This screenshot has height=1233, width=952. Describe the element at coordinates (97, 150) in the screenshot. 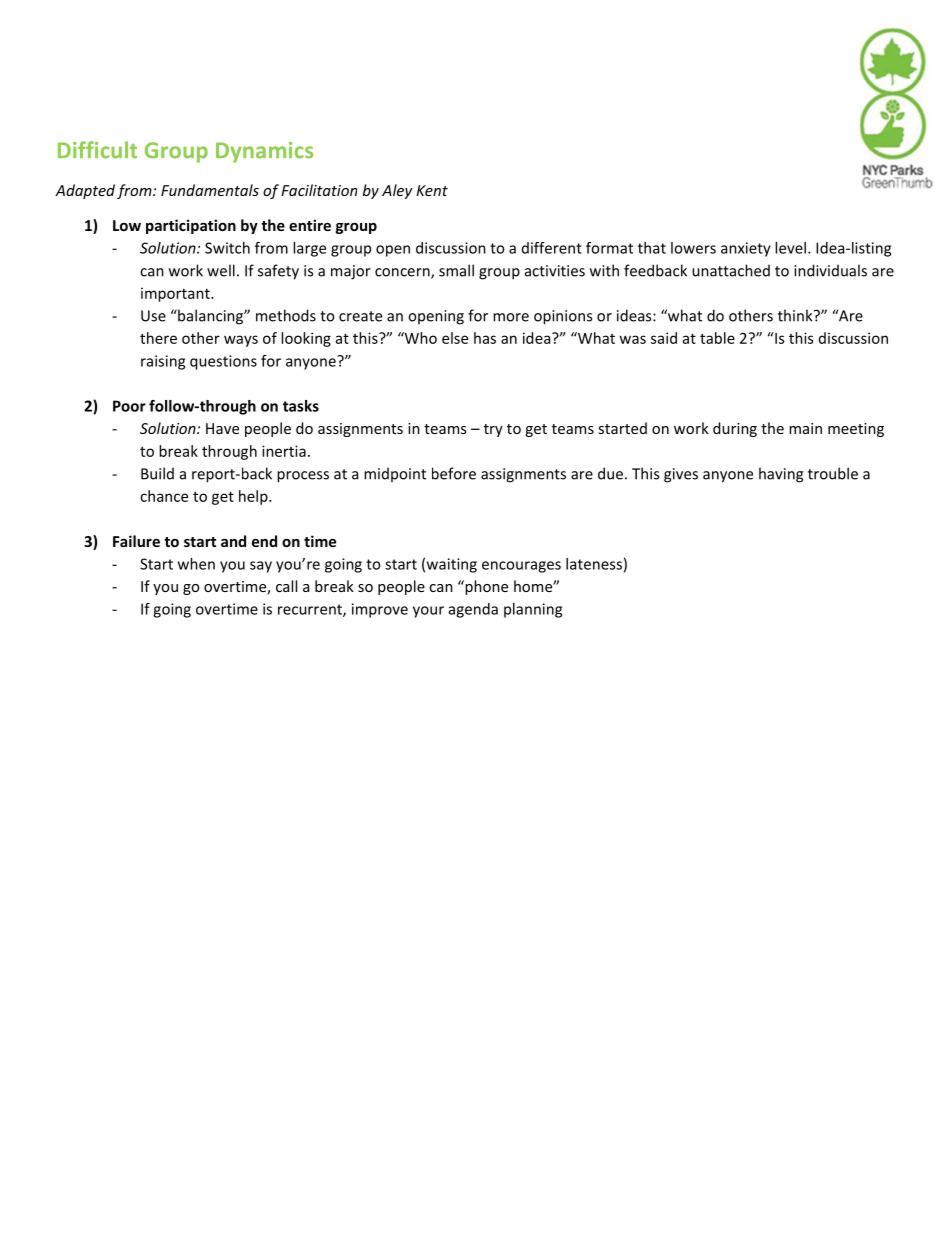

I see `Difficult` at that location.
